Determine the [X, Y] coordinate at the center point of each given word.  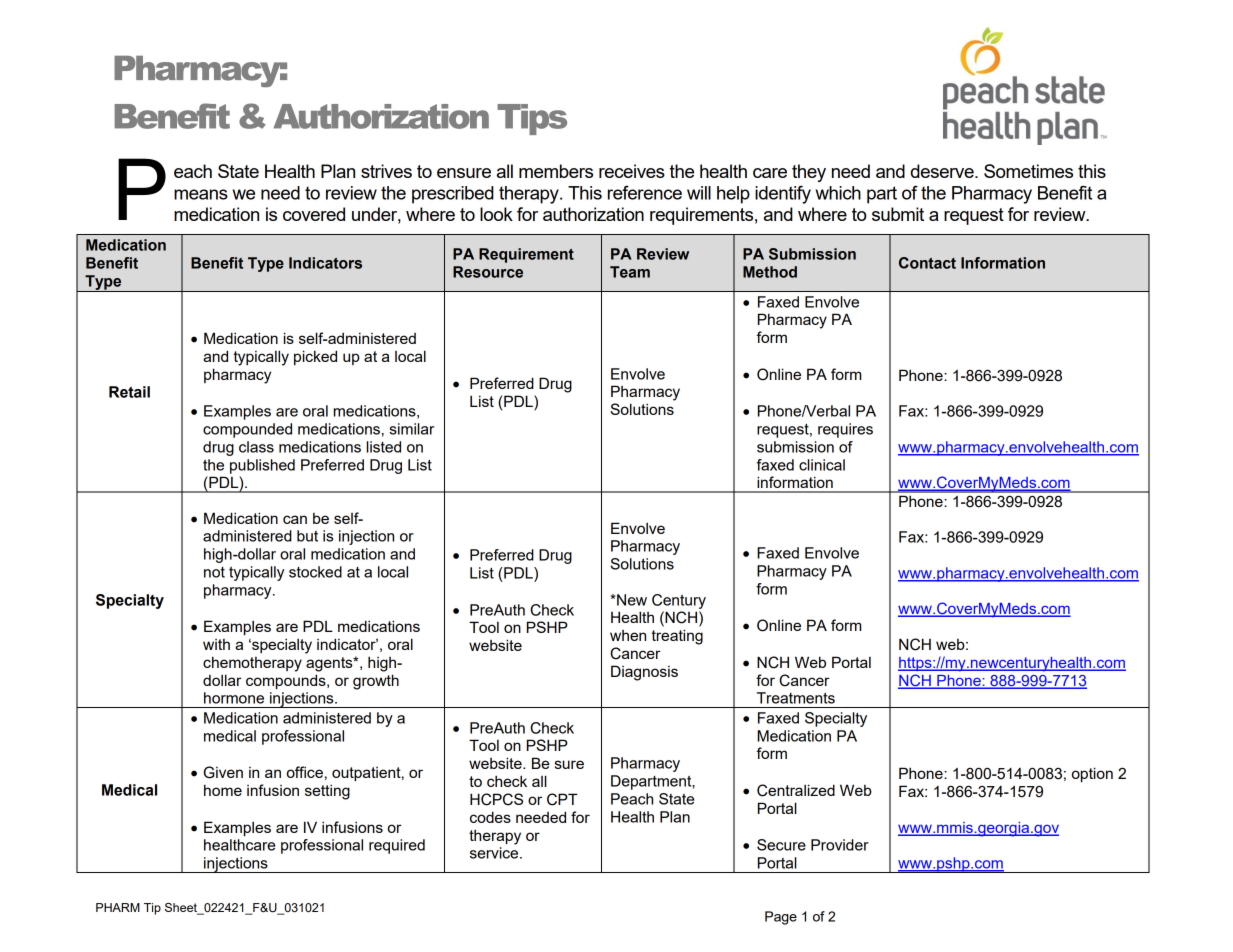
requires [845, 430]
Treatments [796, 698]
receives [632, 171]
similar [411, 429]
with [216, 644]
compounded [247, 430]
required [397, 846]
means [201, 194]
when [628, 635]
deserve [943, 171]
